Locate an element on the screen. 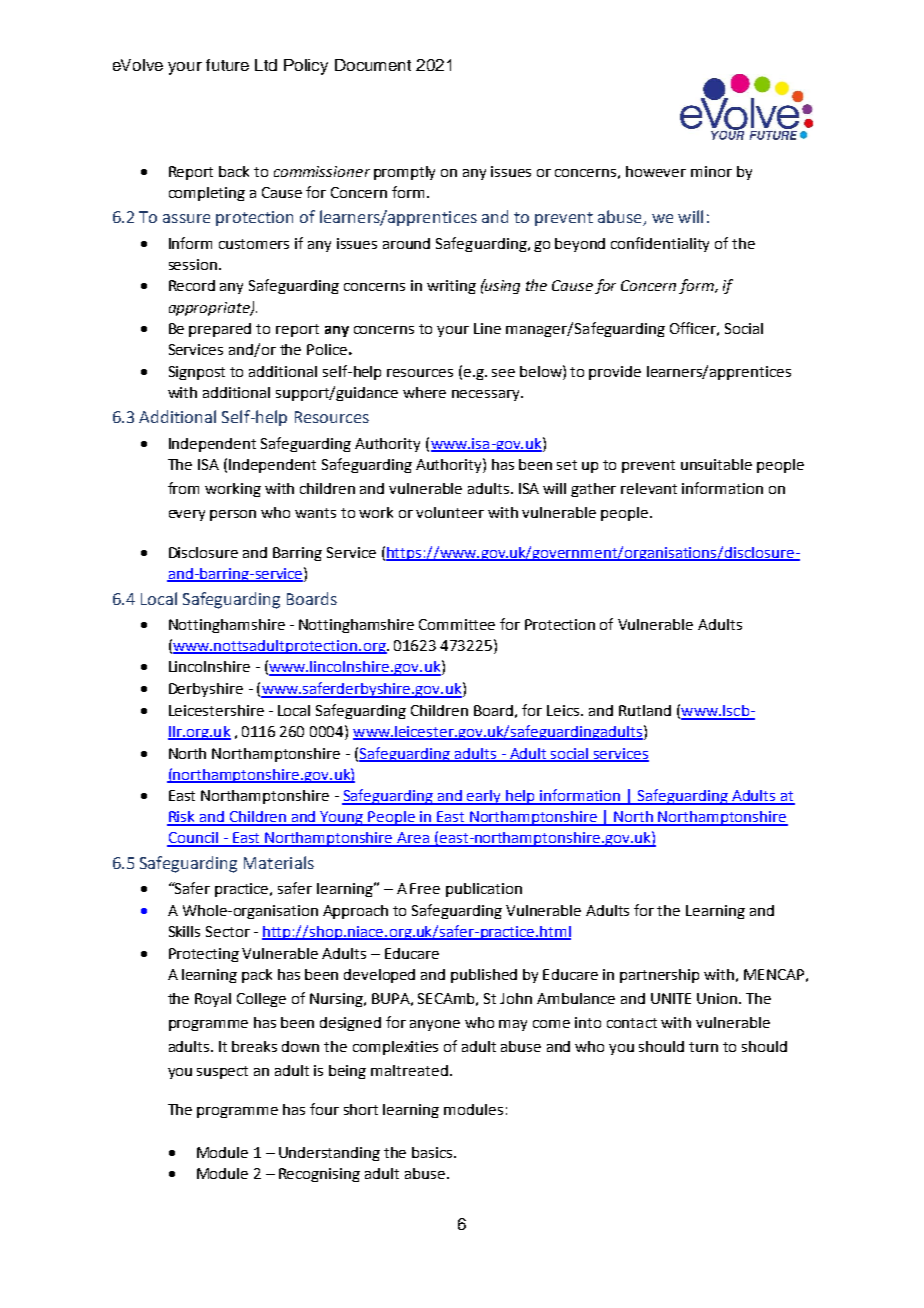 The image size is (924, 1308). Free is located at coordinates (425, 888).
